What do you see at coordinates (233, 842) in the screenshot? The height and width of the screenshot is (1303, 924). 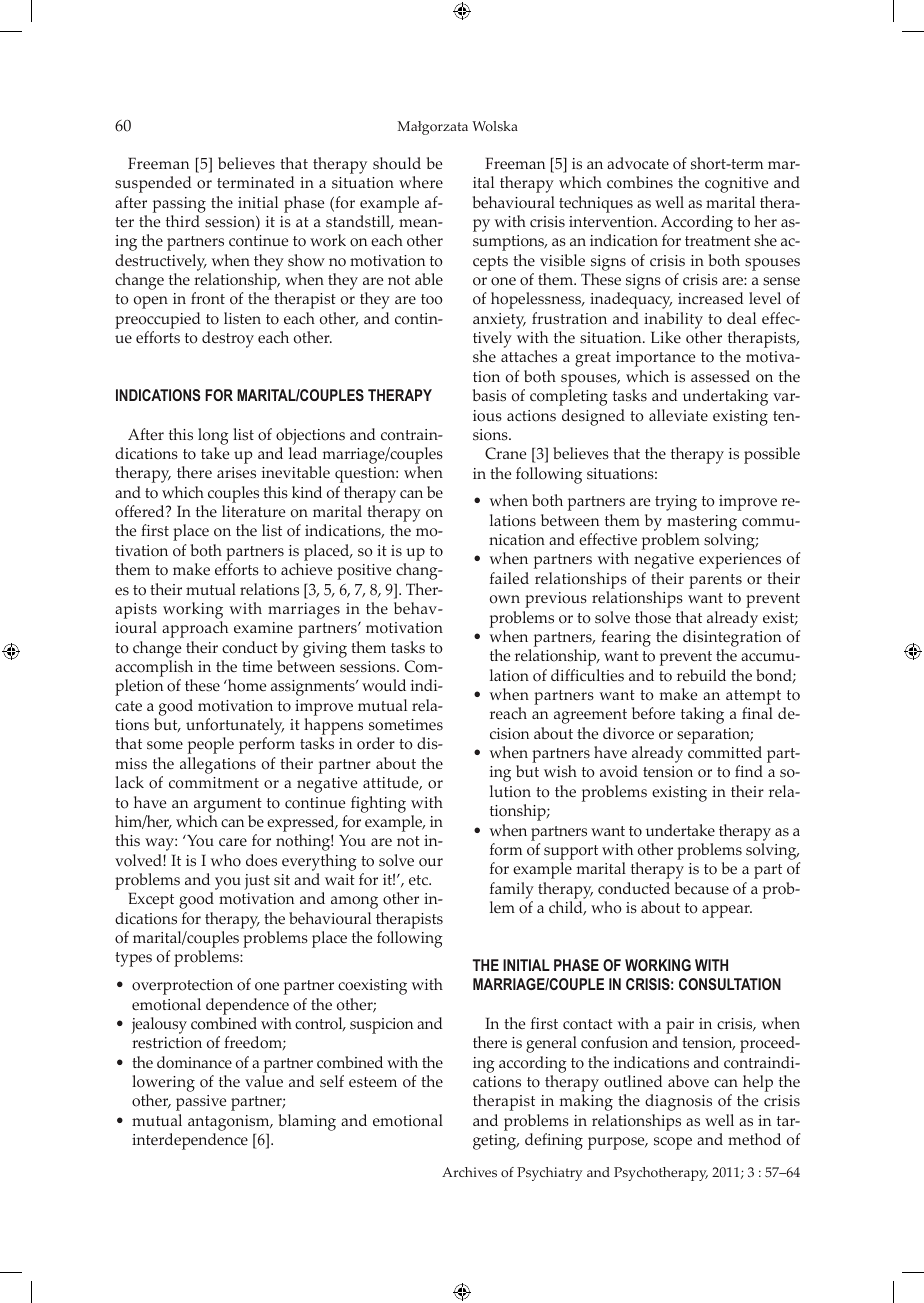 I see `care` at bounding box center [233, 842].
